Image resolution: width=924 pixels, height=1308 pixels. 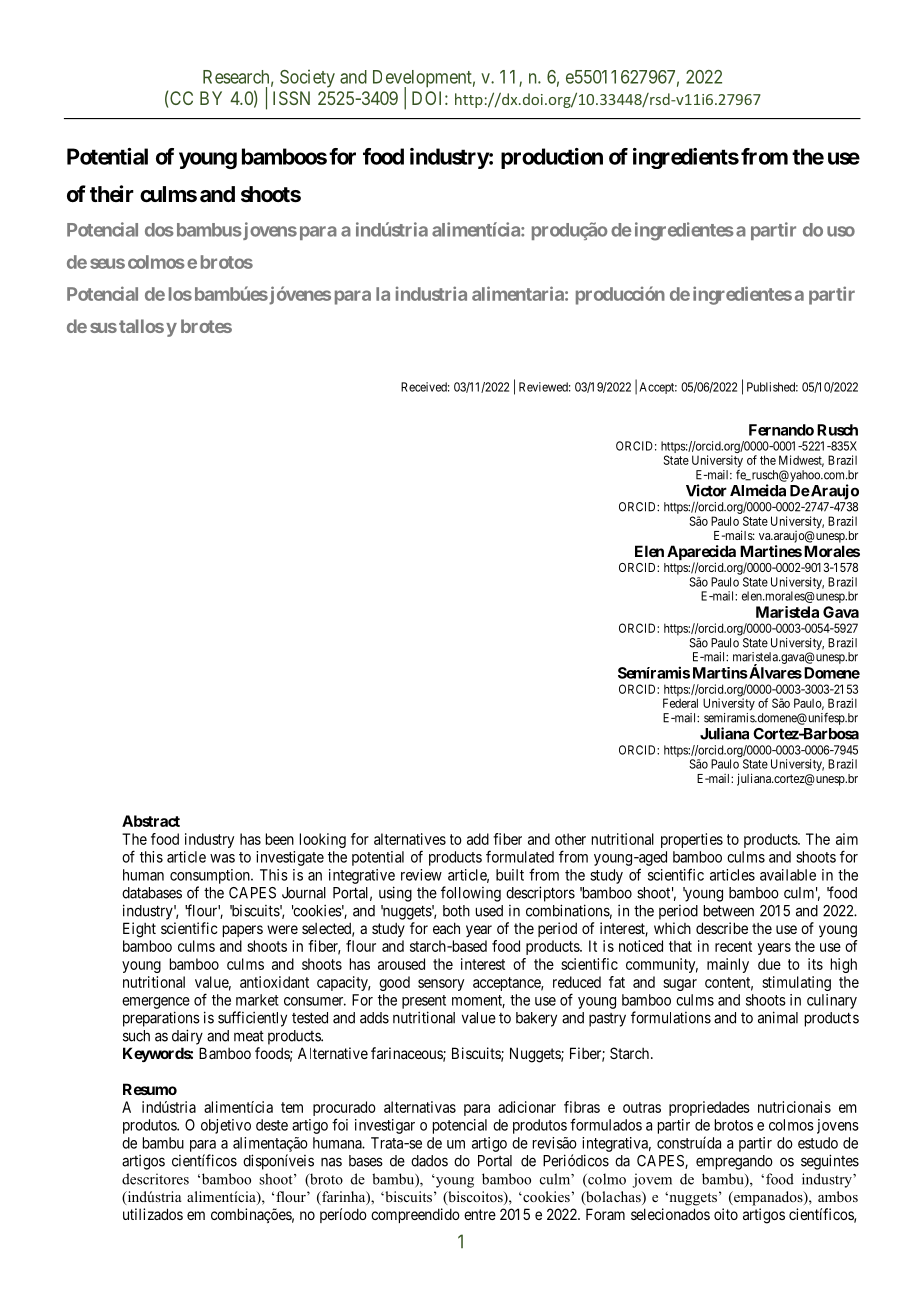 What do you see at coordinates (706, 490) in the image?
I see `Victor` at bounding box center [706, 490].
